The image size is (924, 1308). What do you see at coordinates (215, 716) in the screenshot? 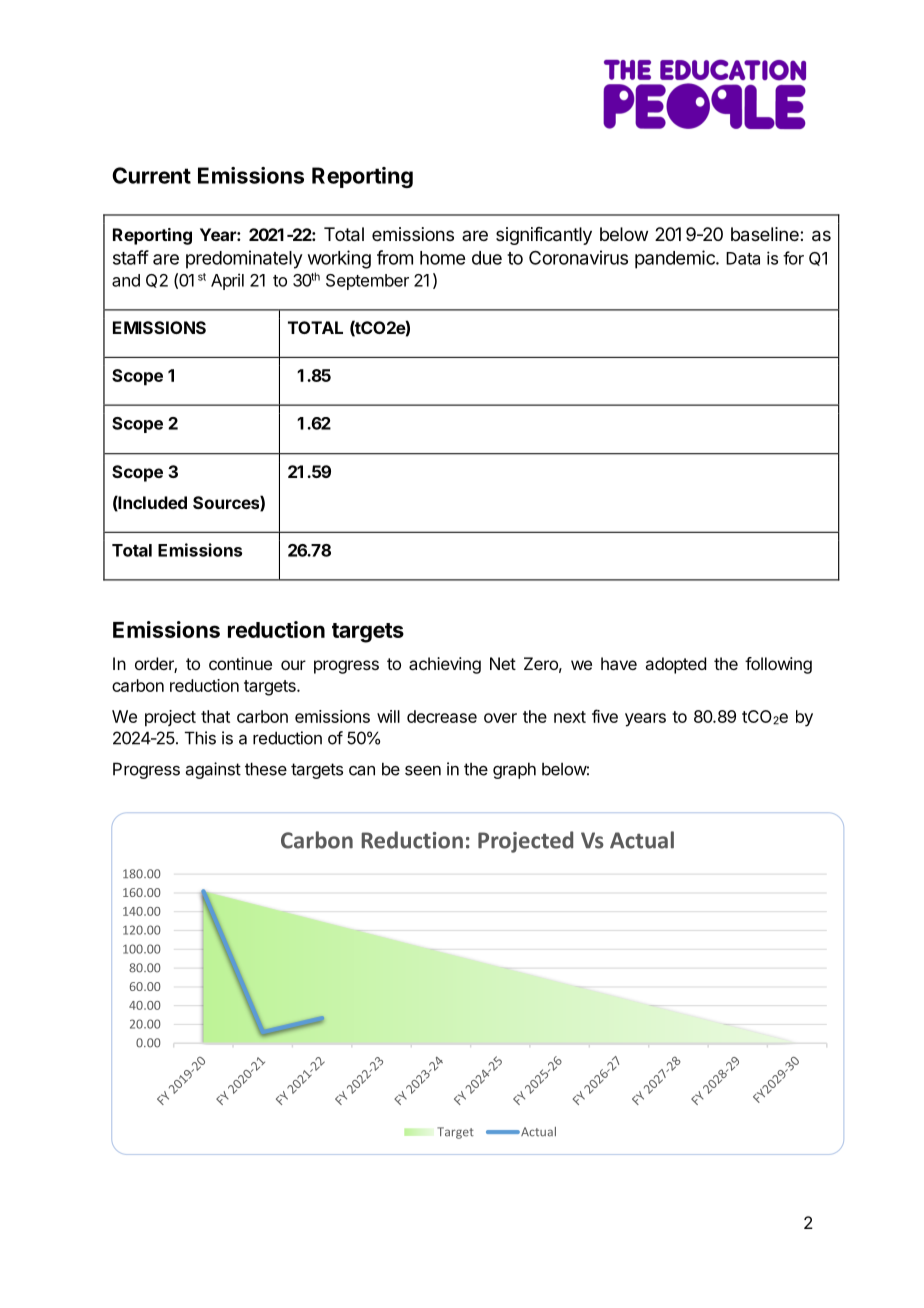
I see `that` at bounding box center [215, 716].
